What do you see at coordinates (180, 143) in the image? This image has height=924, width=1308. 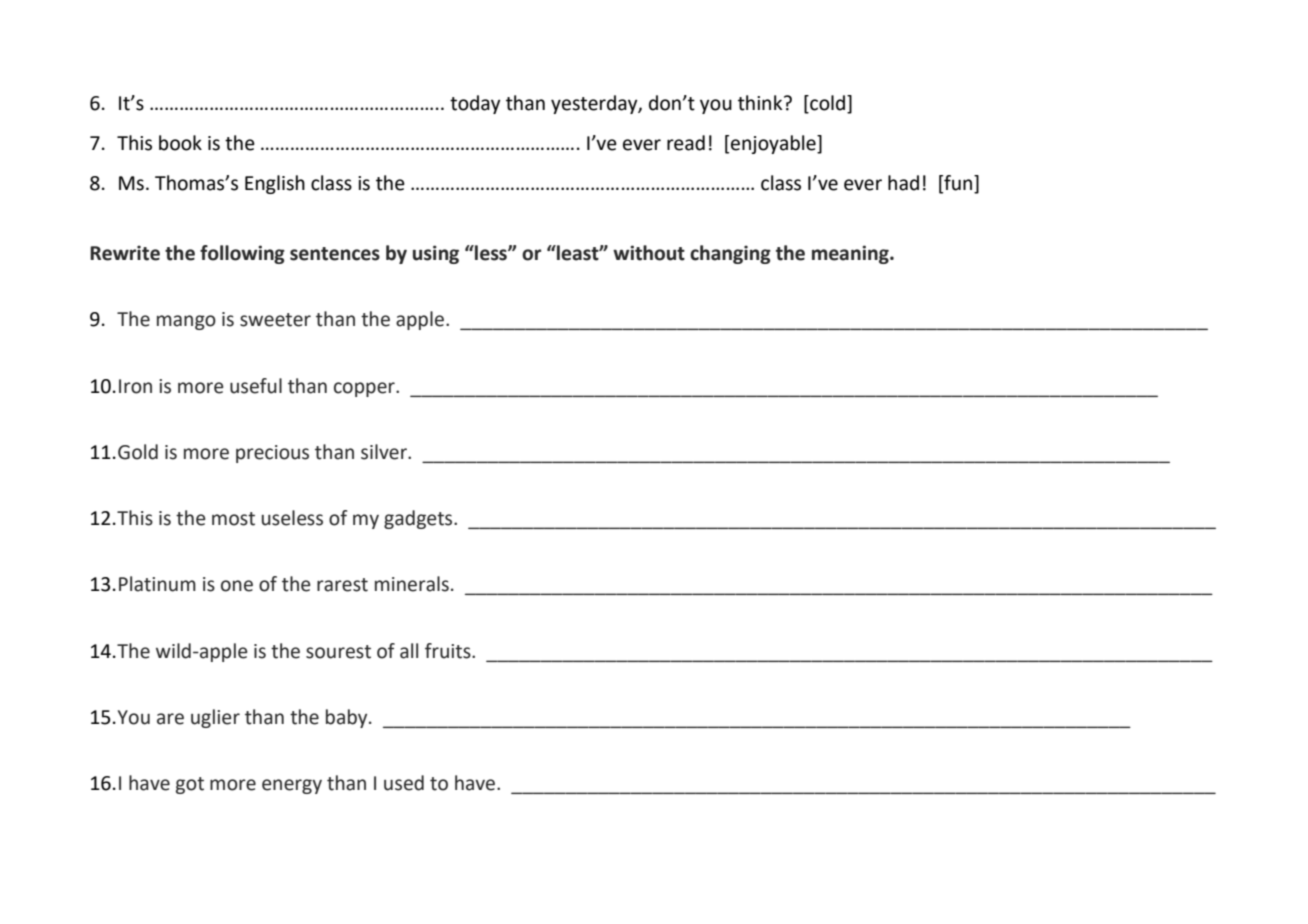 I see `book` at bounding box center [180, 143].
